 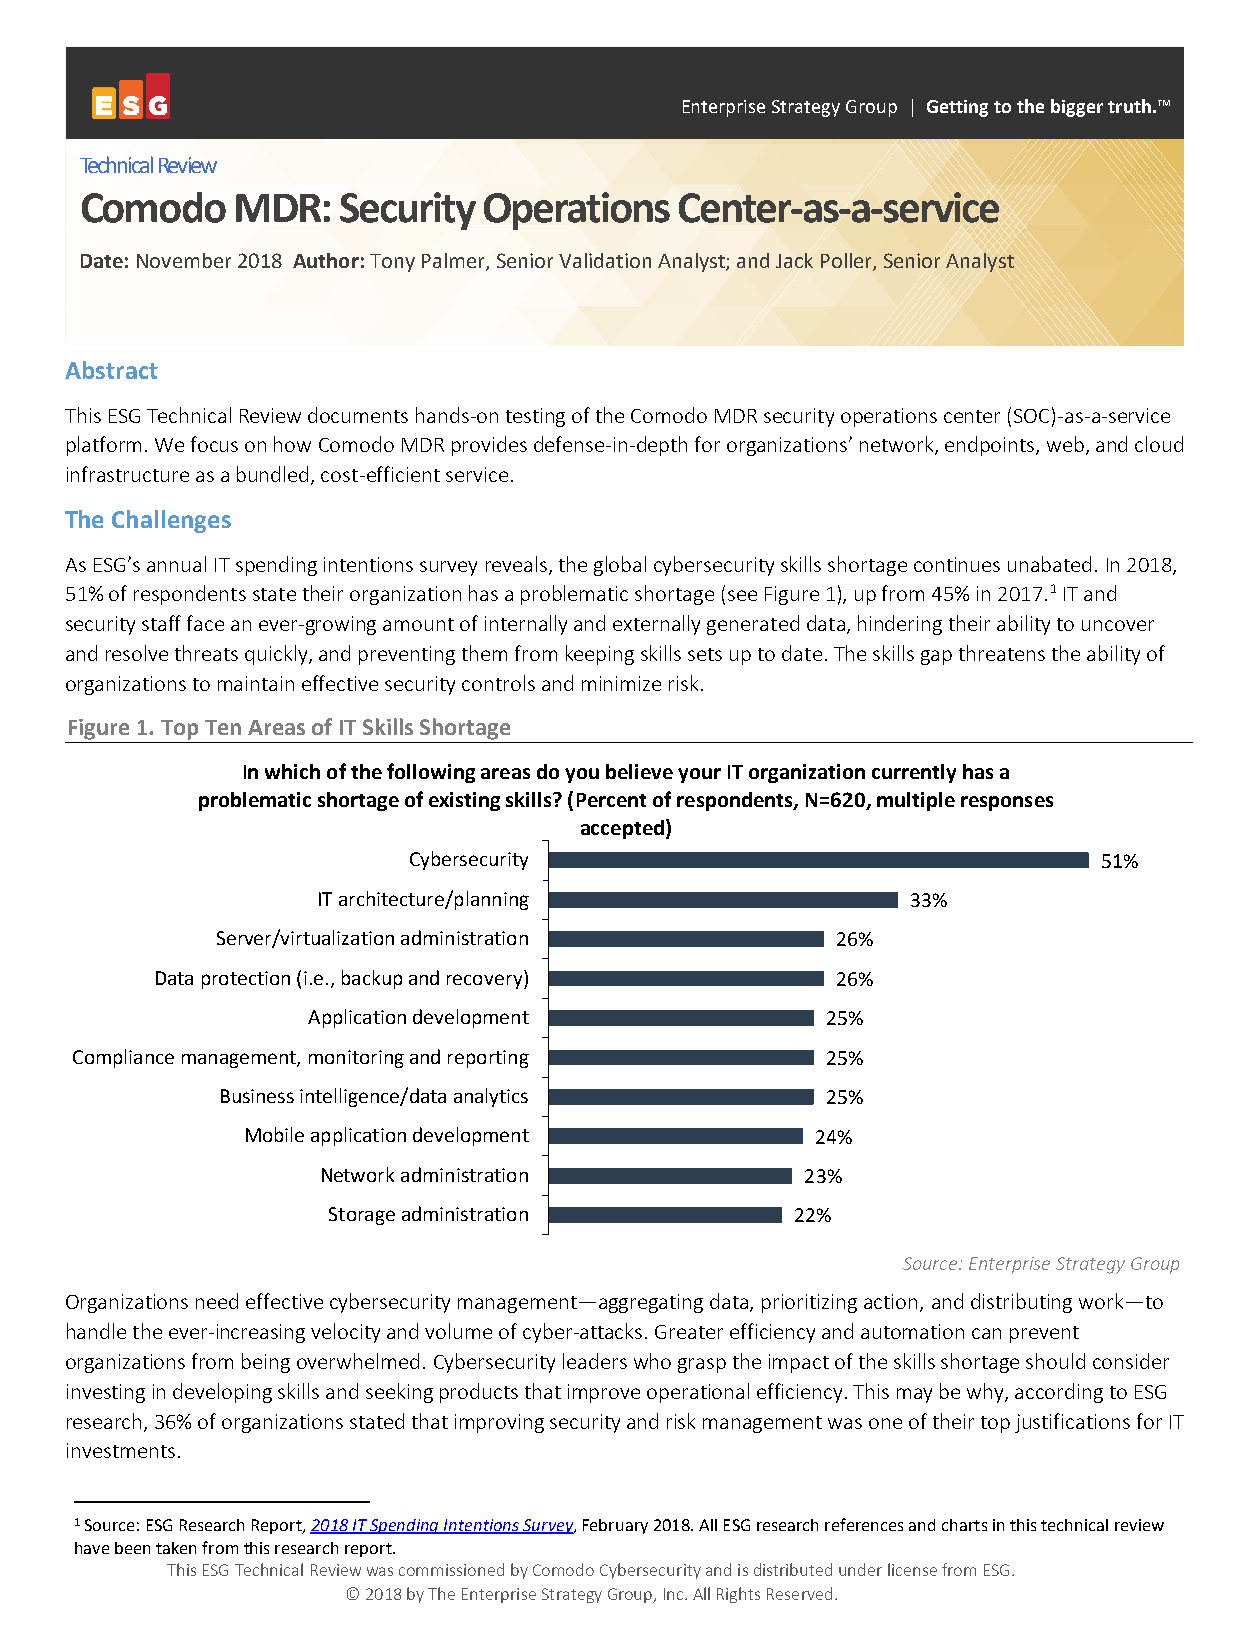 What do you see at coordinates (1077, 108) in the screenshot?
I see `bigger` at bounding box center [1077, 108].
